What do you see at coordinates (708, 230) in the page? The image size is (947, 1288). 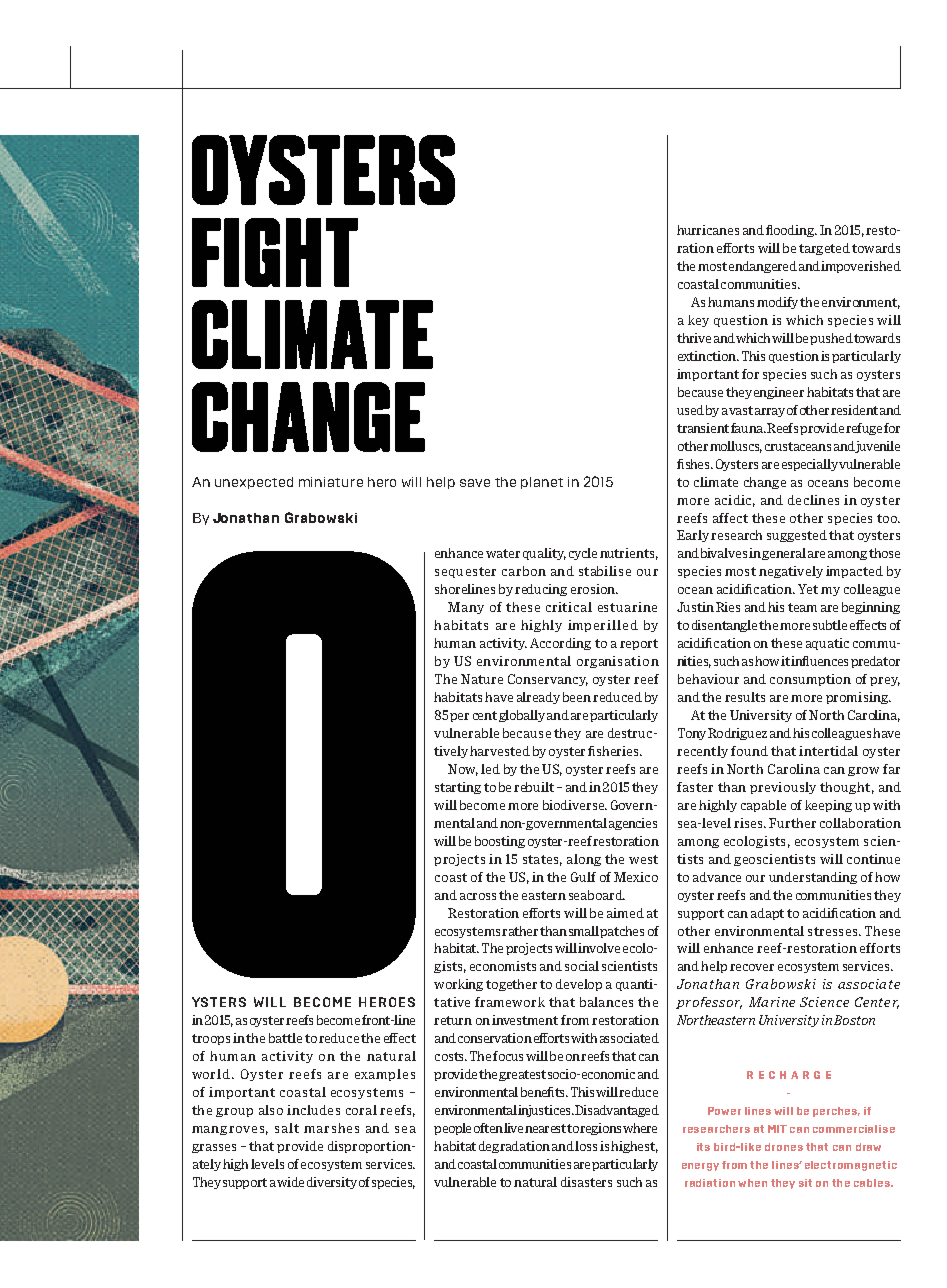 I see `hurricanes` at bounding box center [708, 230].
